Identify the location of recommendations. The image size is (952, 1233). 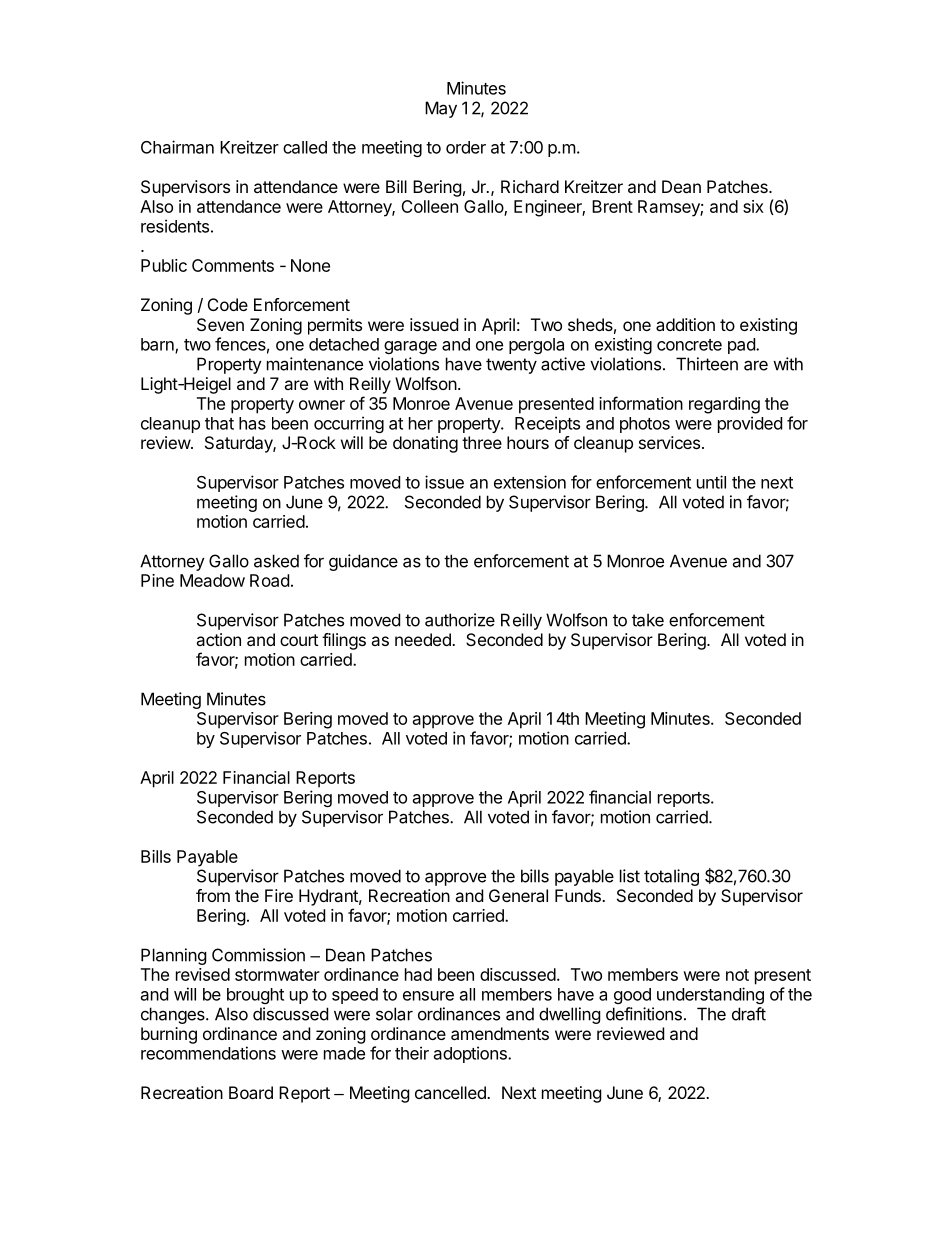
(208, 1053).
